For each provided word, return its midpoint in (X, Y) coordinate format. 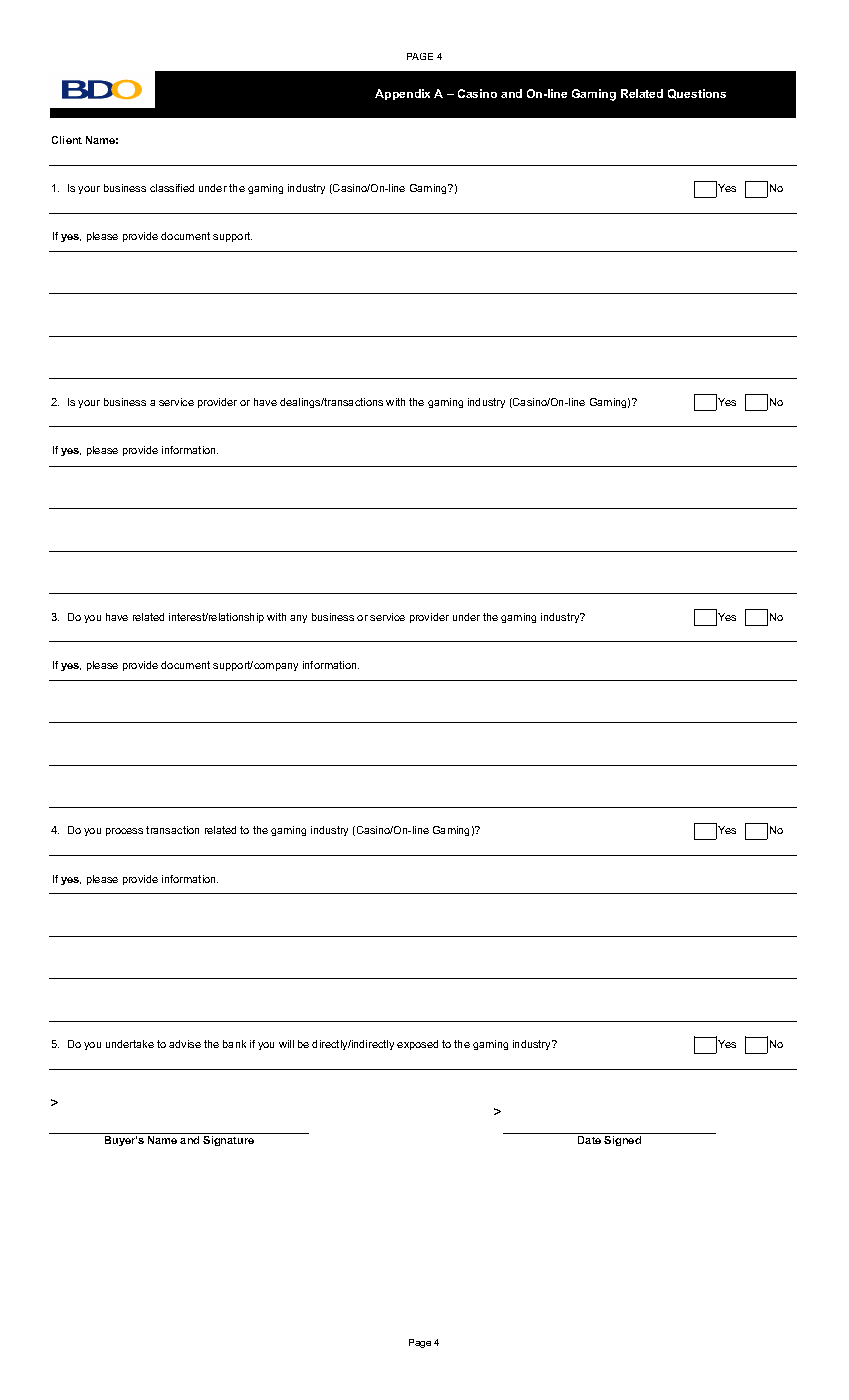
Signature (228, 1141)
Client (67, 140)
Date (589, 1140)
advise (185, 1044)
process (124, 832)
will (286, 1044)
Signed (622, 1141)
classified (172, 188)
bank (234, 1044)
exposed (417, 1045)
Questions (697, 94)
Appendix (402, 94)
